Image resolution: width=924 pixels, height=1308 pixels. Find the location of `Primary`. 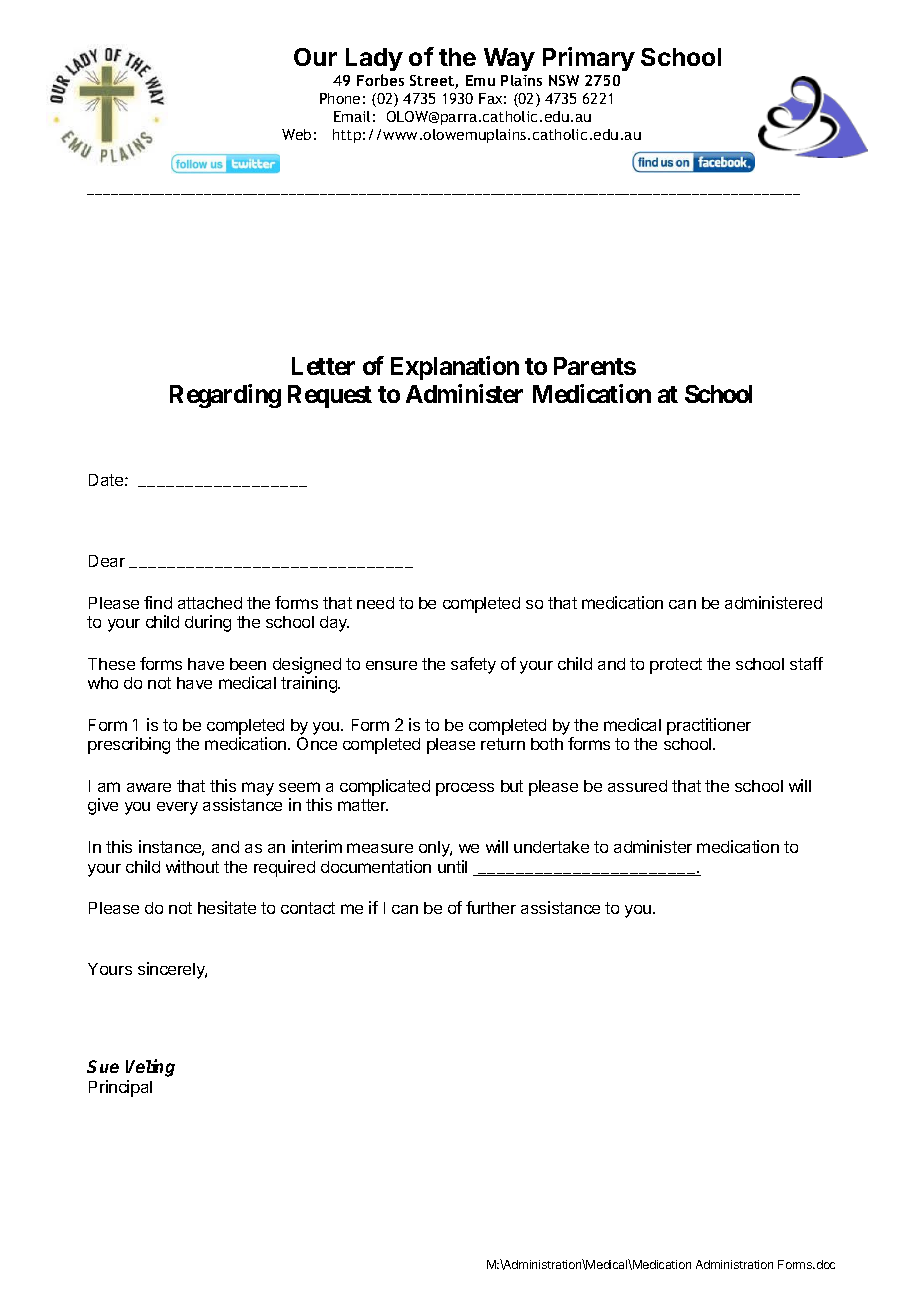

Primary is located at coordinates (589, 59).
